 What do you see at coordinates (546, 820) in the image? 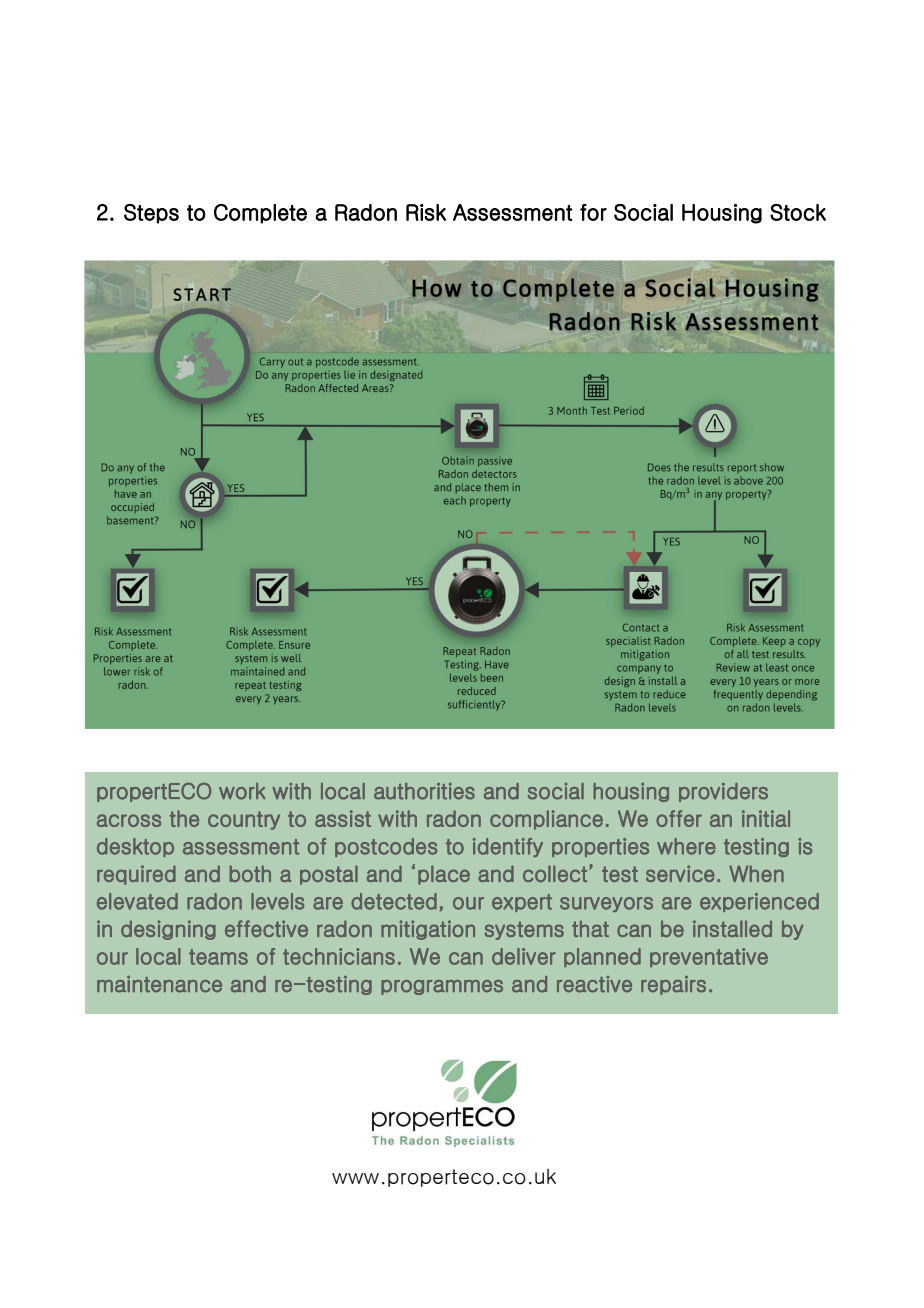
I see `compliance` at bounding box center [546, 820].
